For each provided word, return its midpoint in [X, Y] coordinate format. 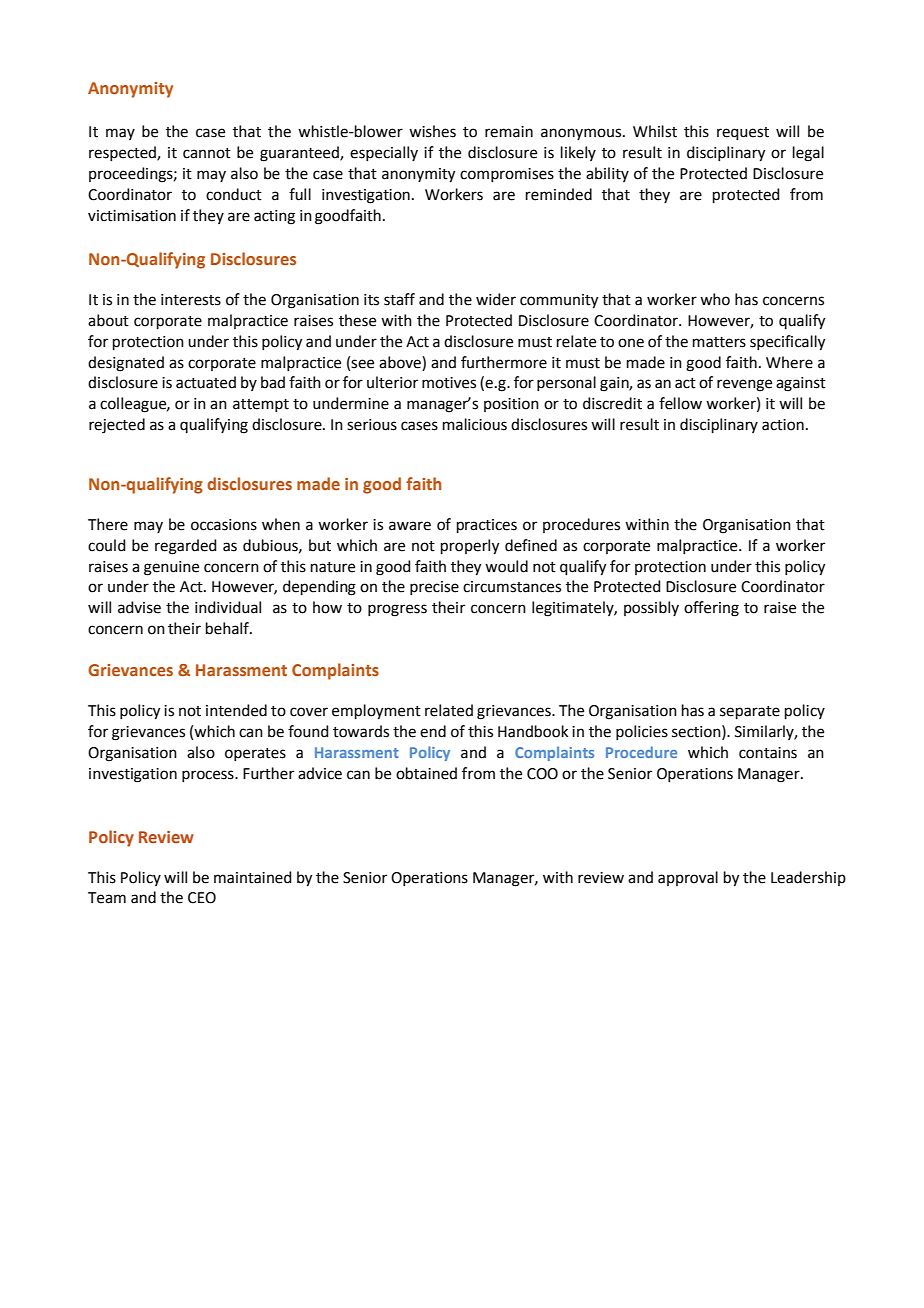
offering [711, 609]
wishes [432, 131]
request [743, 133]
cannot [207, 153]
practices [487, 526]
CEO [202, 898]
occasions [224, 525]
